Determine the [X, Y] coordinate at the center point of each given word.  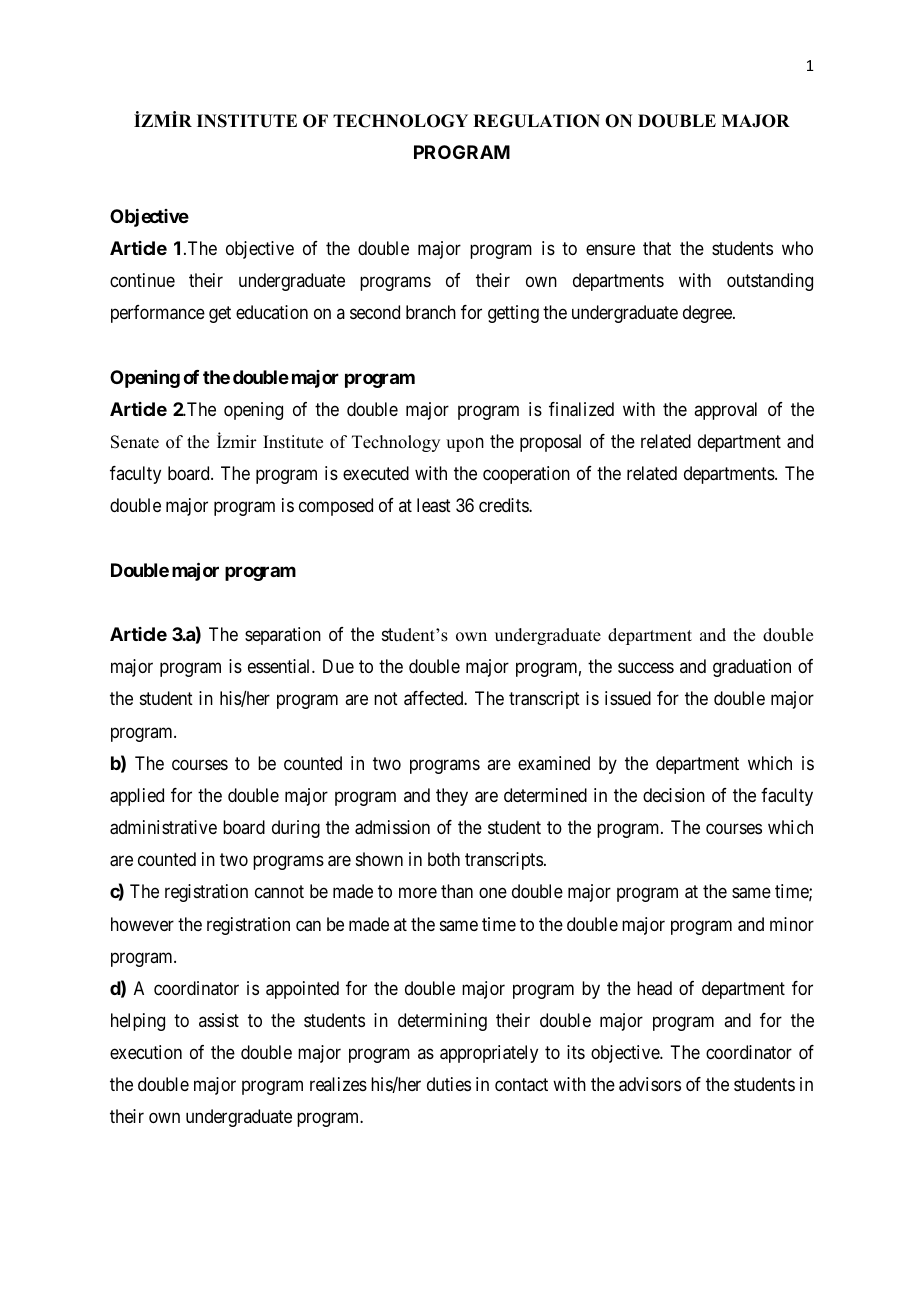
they [452, 797]
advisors [650, 1084]
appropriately [489, 1054]
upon [465, 444]
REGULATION [536, 121]
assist [219, 1020]
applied [137, 797]
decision [674, 795]
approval [725, 411]
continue [142, 280]
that [657, 248]
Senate [135, 442]
